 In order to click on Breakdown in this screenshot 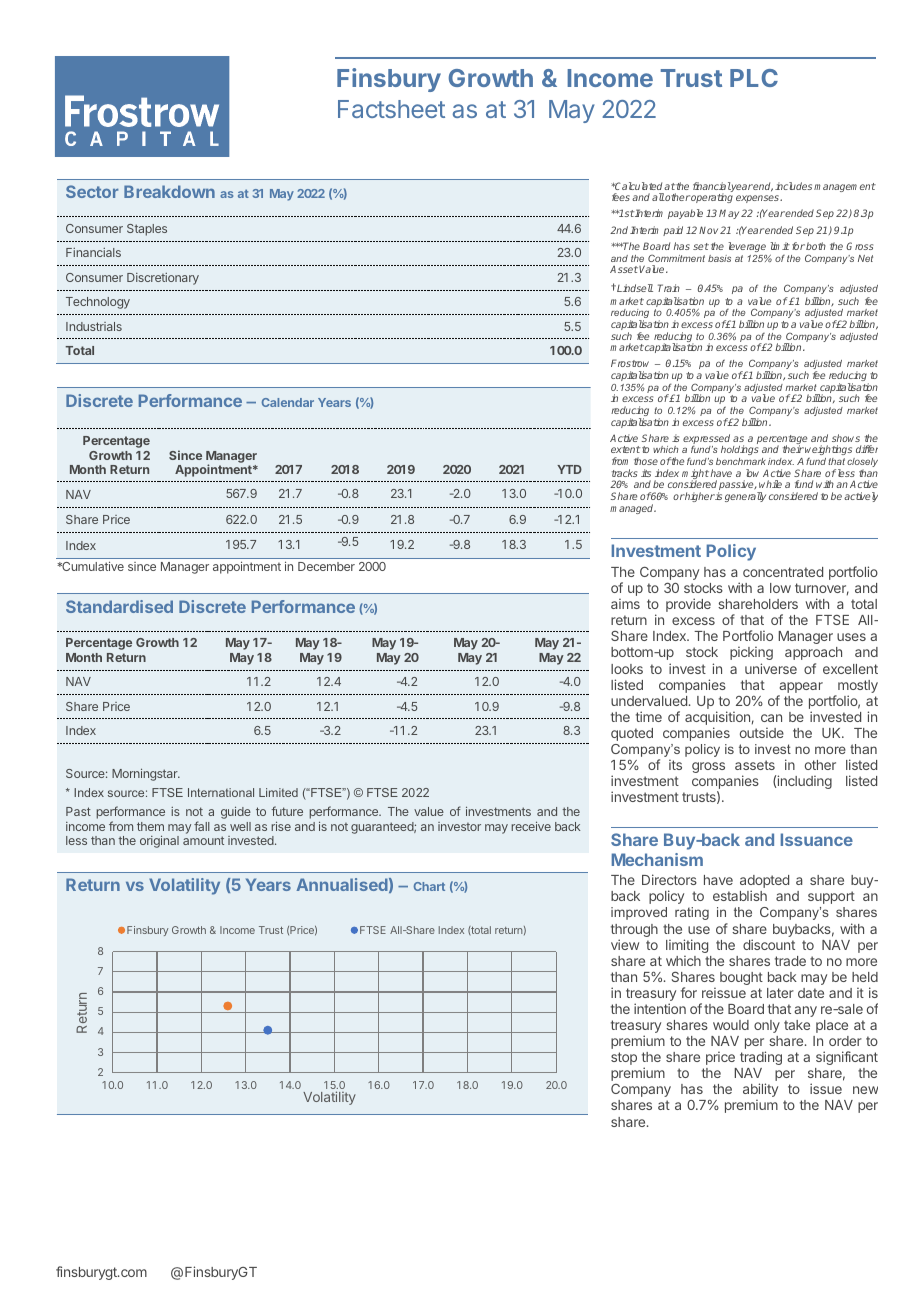, I will do `click(169, 191)`.
